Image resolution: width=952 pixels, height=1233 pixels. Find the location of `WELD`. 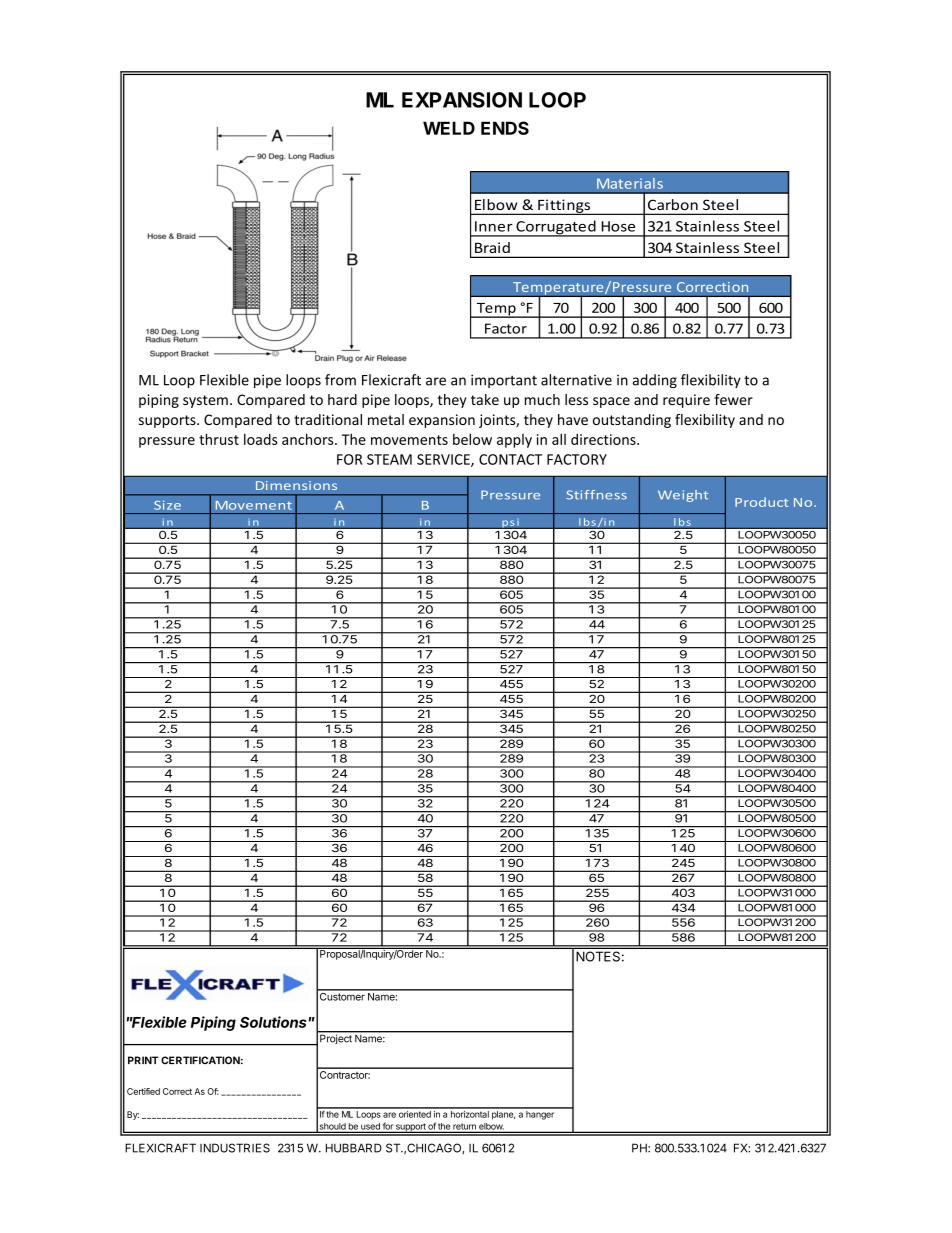

WELD is located at coordinates (449, 128).
